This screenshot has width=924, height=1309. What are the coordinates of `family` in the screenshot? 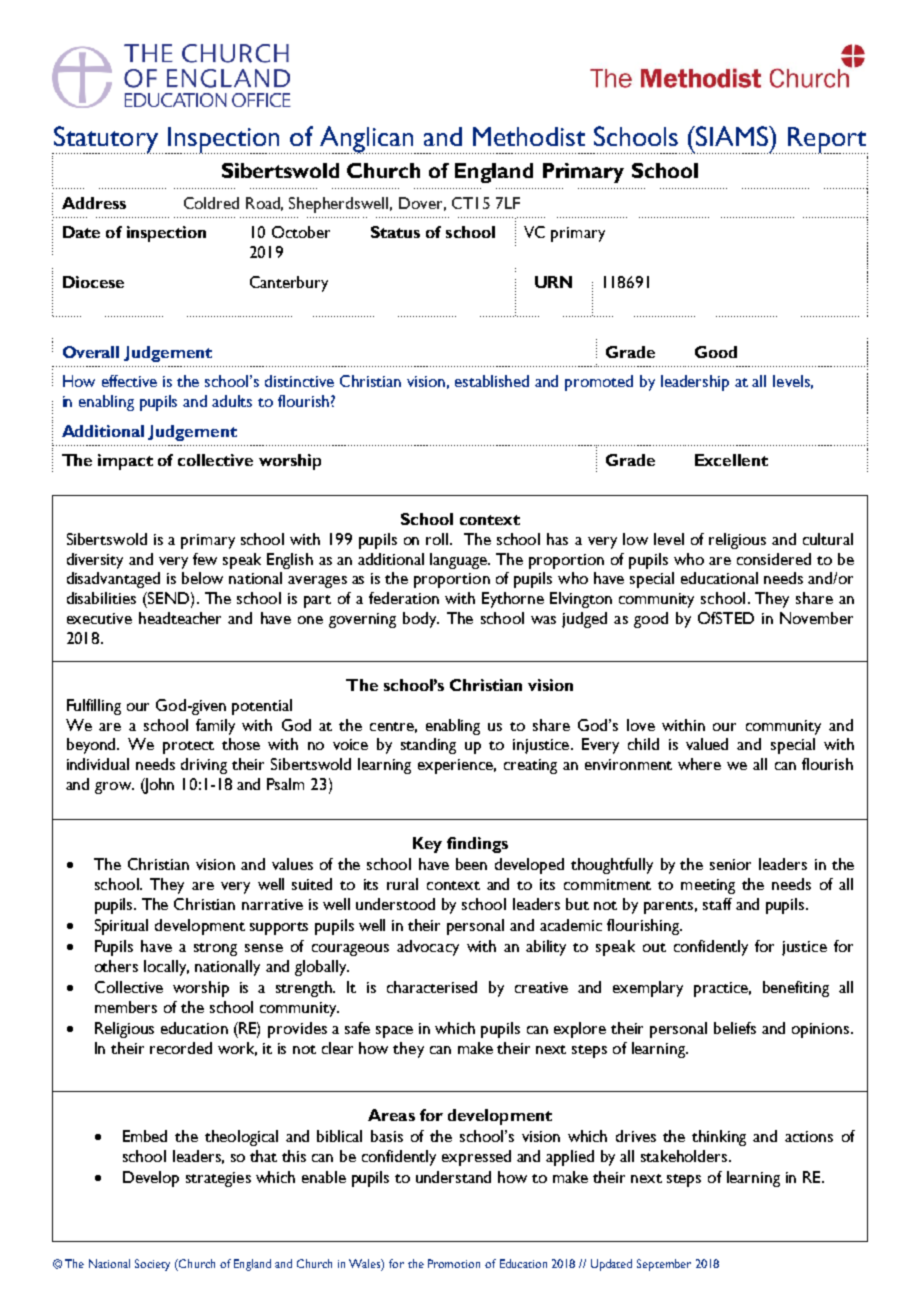 It's located at (215, 727).
